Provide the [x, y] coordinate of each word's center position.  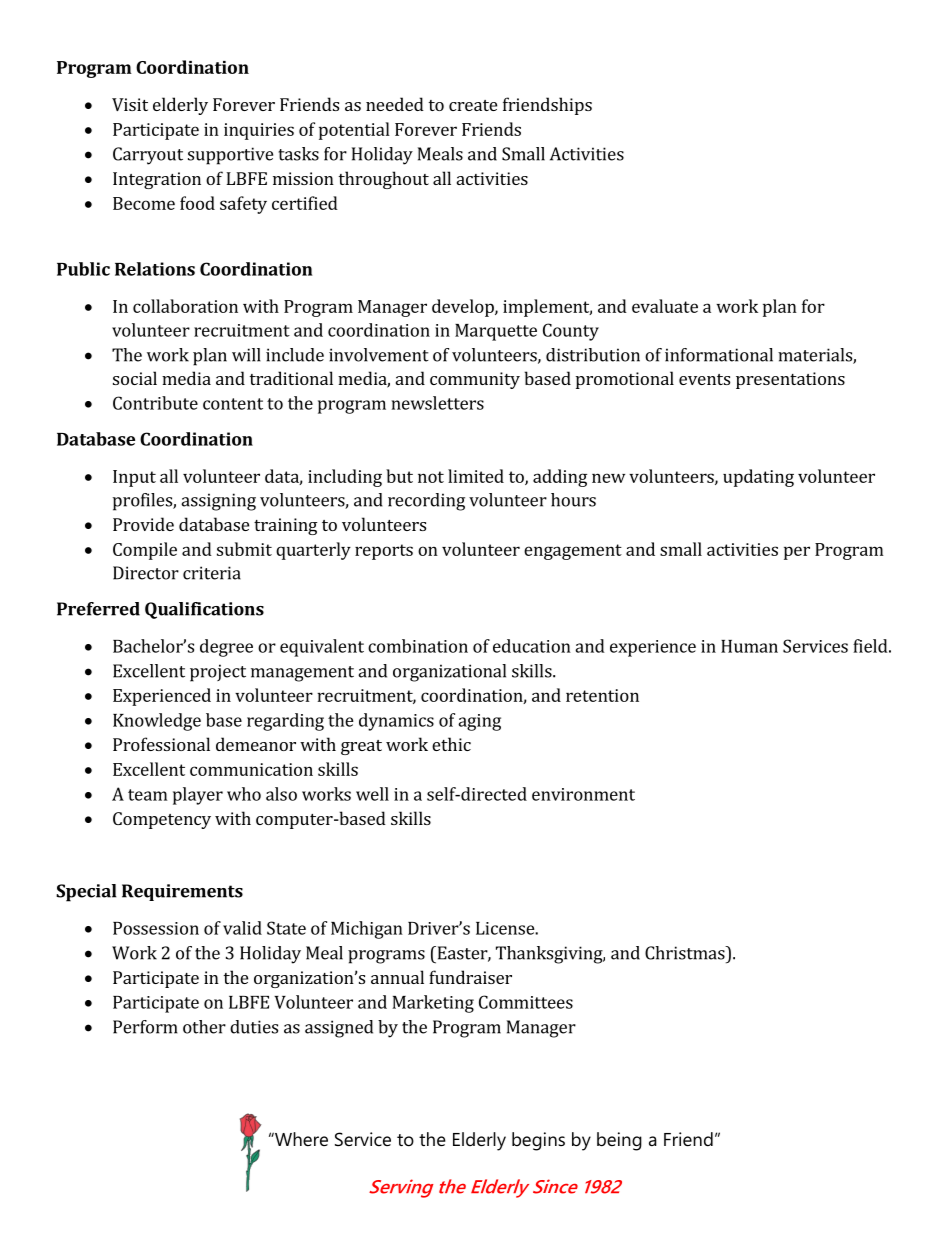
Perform [145, 1027]
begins [538, 1141]
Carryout [148, 156]
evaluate [665, 306]
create [473, 105]
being [619, 1141]
